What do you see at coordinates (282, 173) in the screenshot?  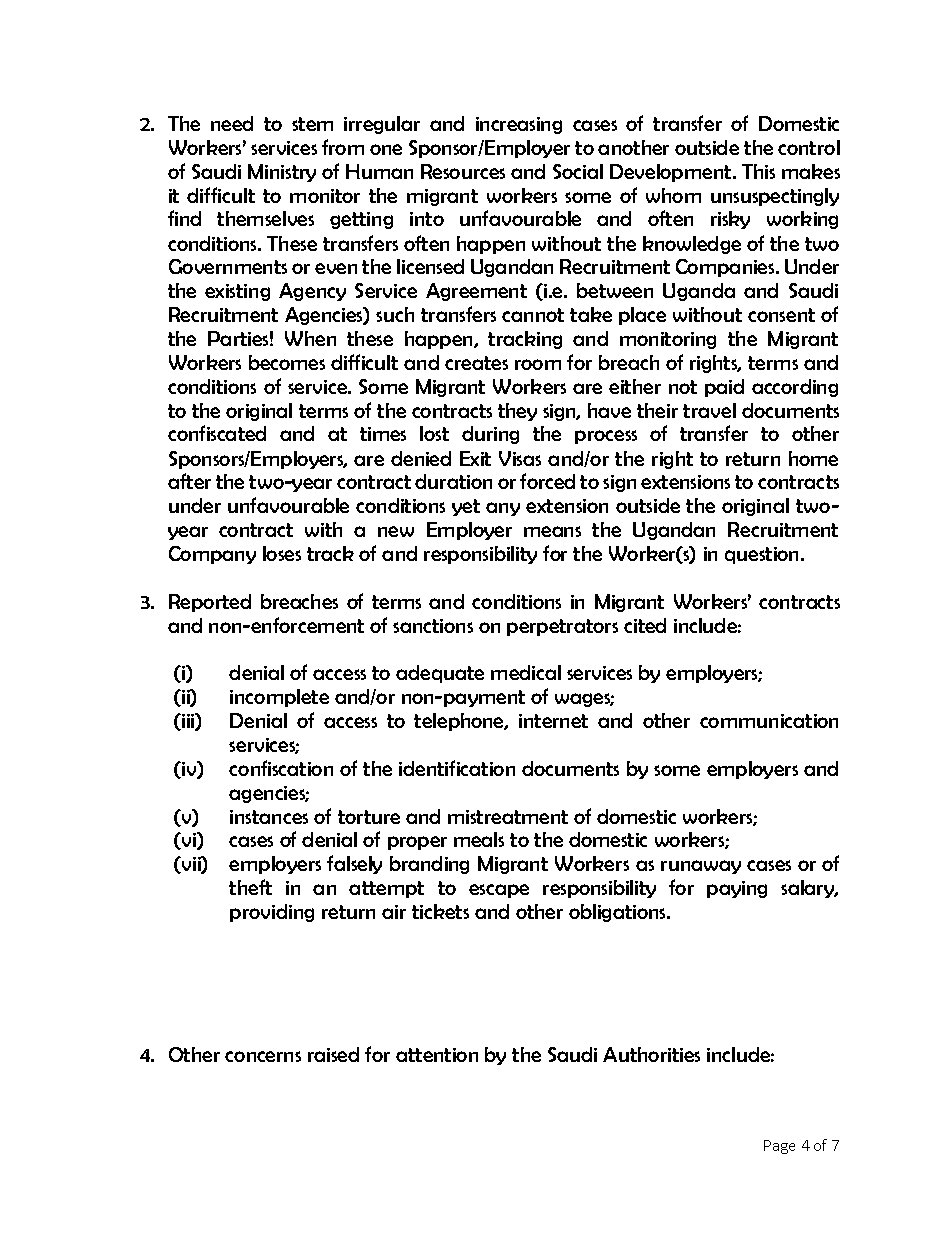 I see `Ministry` at bounding box center [282, 173].
